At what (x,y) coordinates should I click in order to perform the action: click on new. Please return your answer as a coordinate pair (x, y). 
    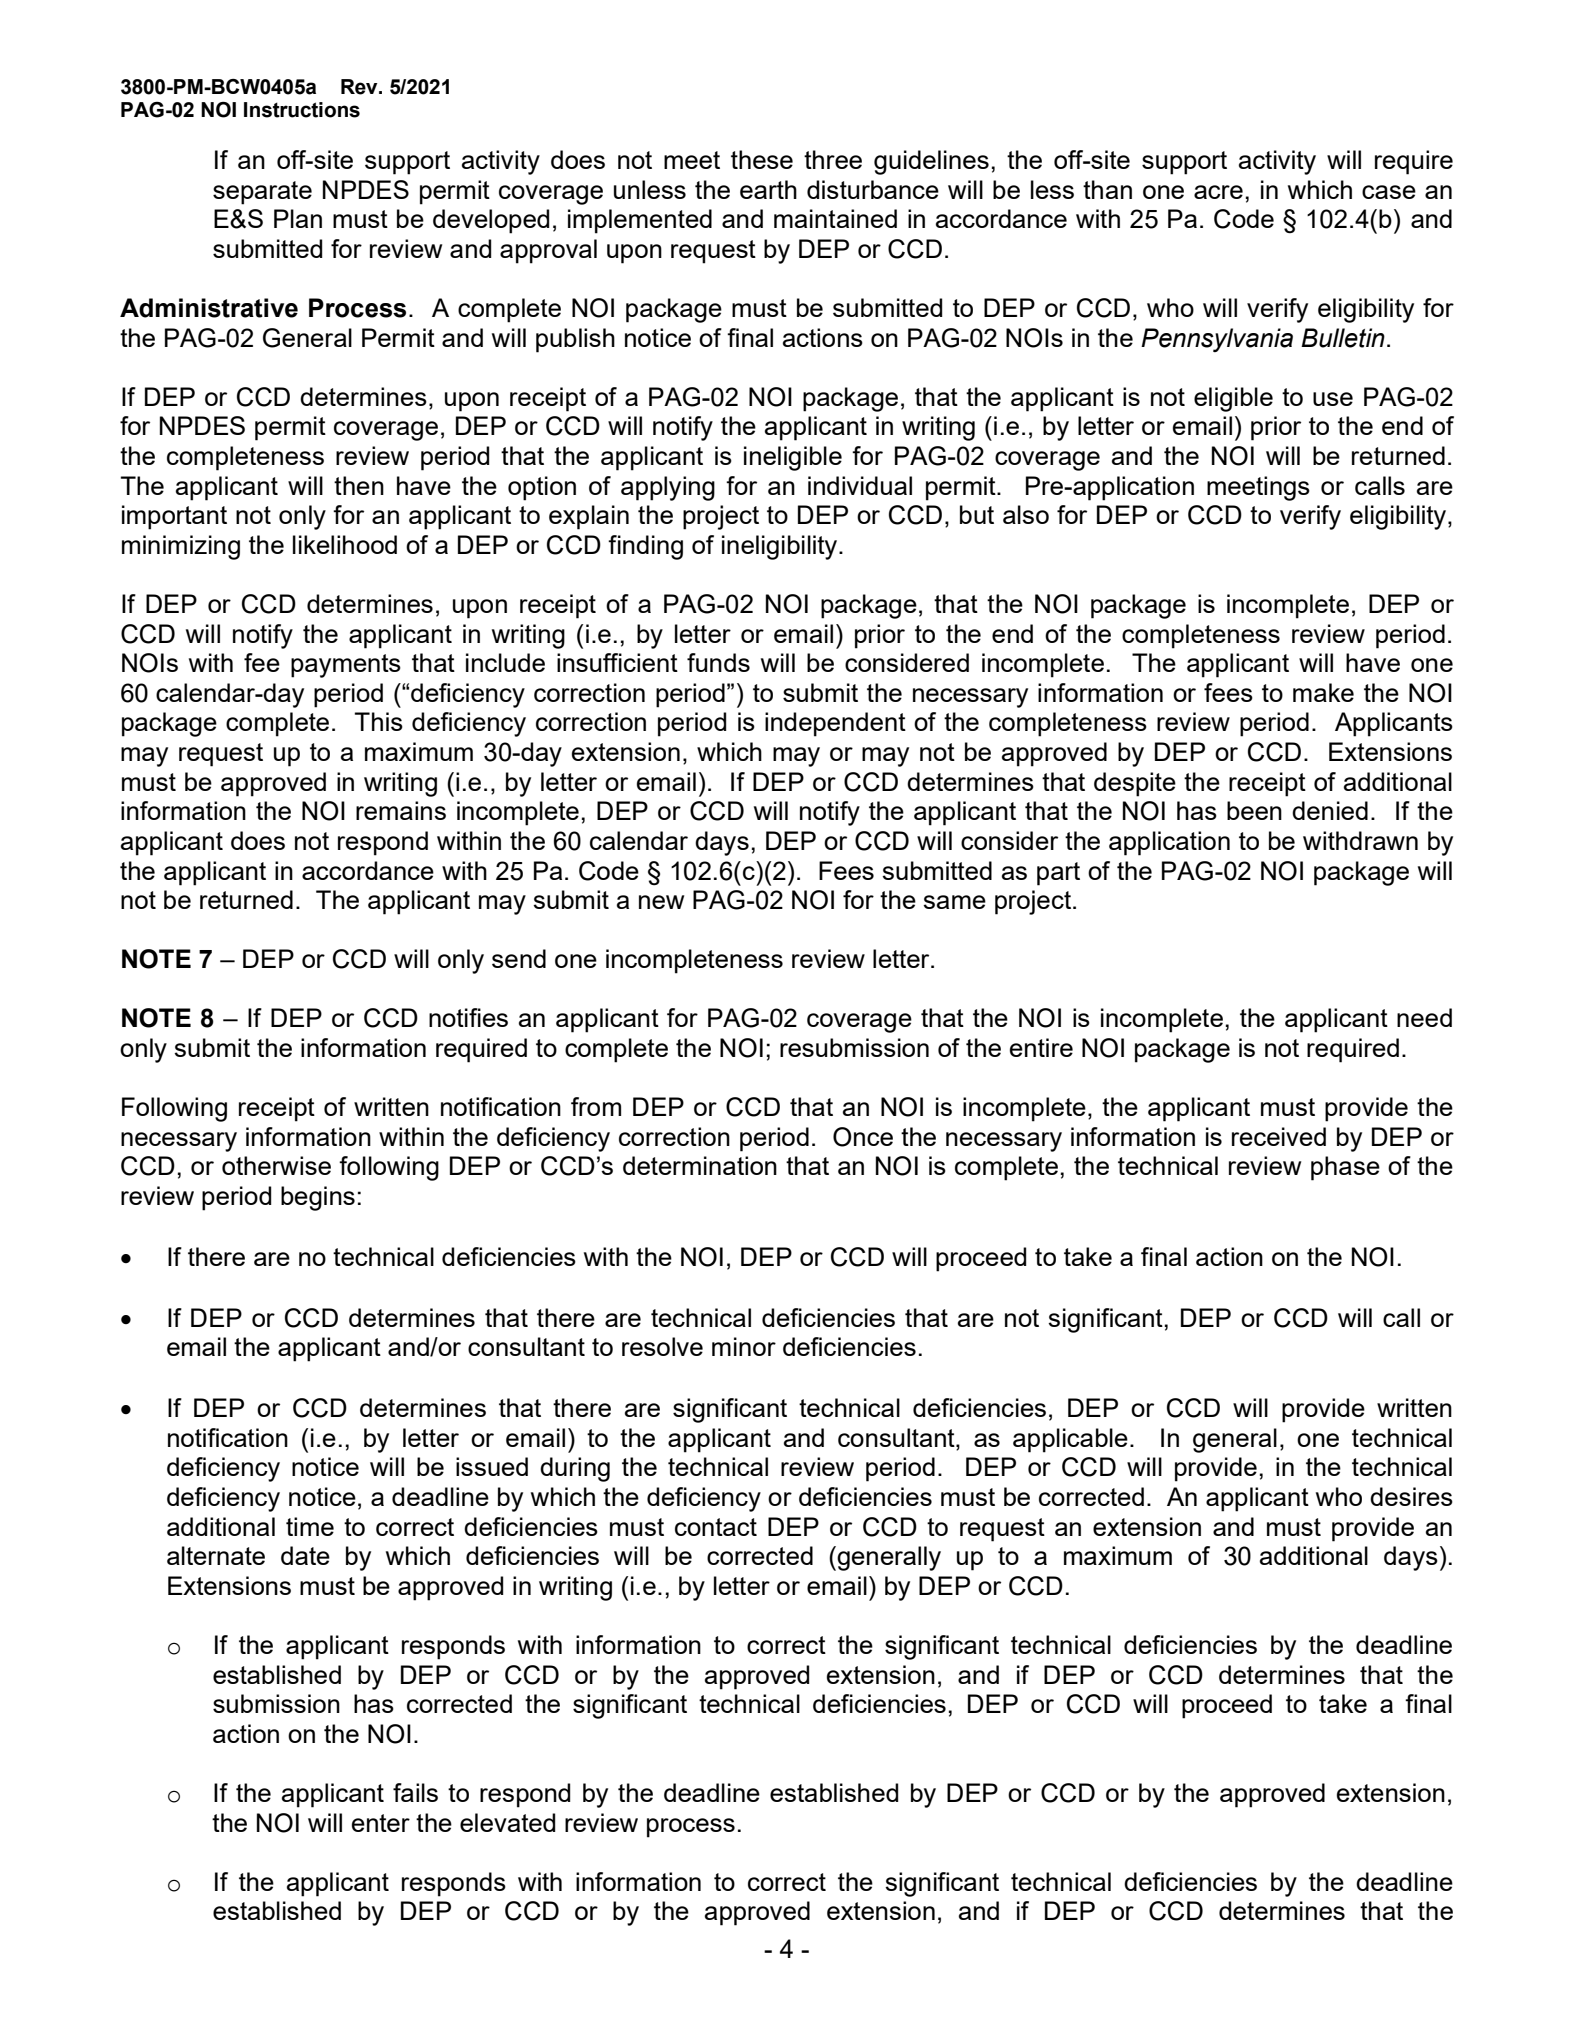
    Looking at the image, I should click on (661, 902).
